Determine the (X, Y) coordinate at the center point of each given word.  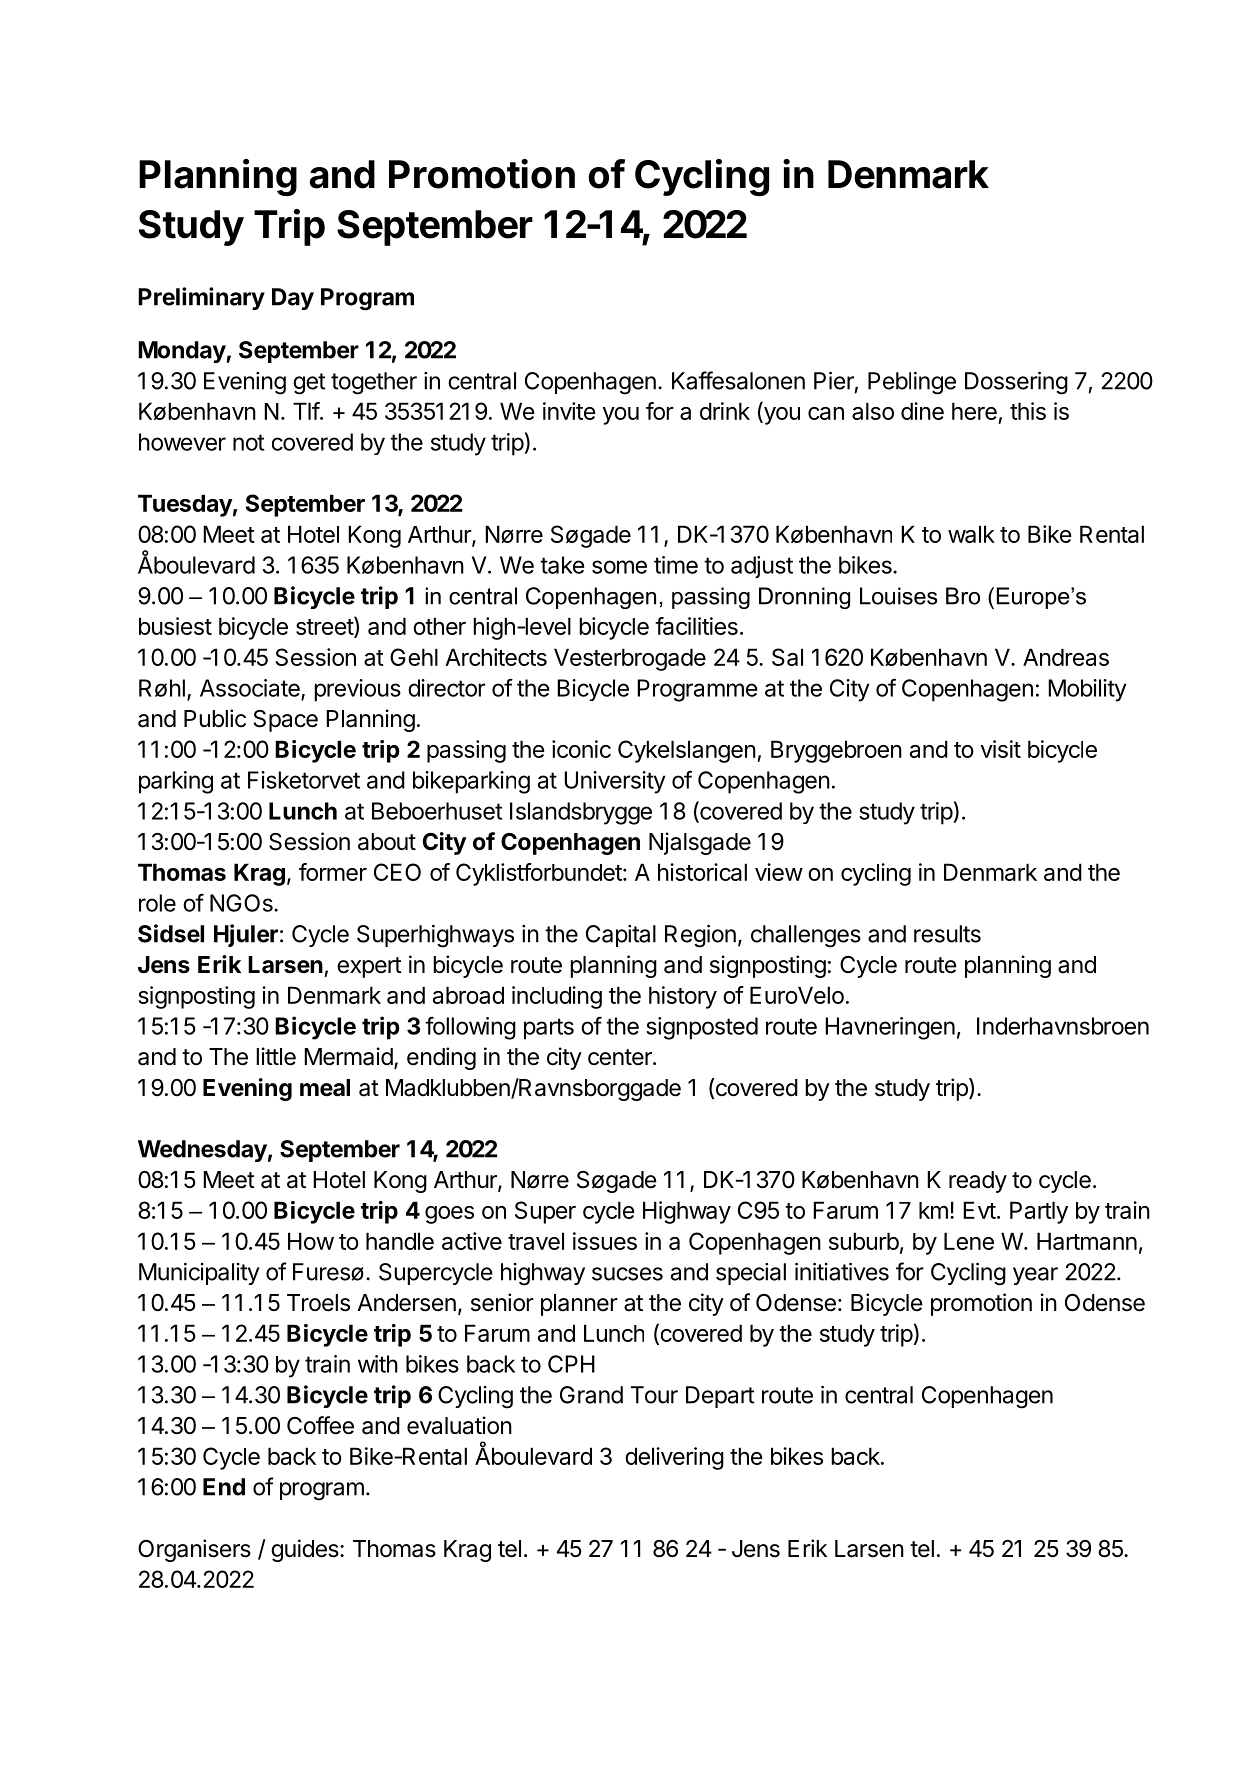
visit (1000, 749)
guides (306, 1550)
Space (286, 721)
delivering (674, 1458)
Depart (720, 1397)
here (974, 411)
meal (325, 1088)
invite (569, 411)
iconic (581, 749)
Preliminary (201, 298)
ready (978, 1182)
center (621, 1057)
